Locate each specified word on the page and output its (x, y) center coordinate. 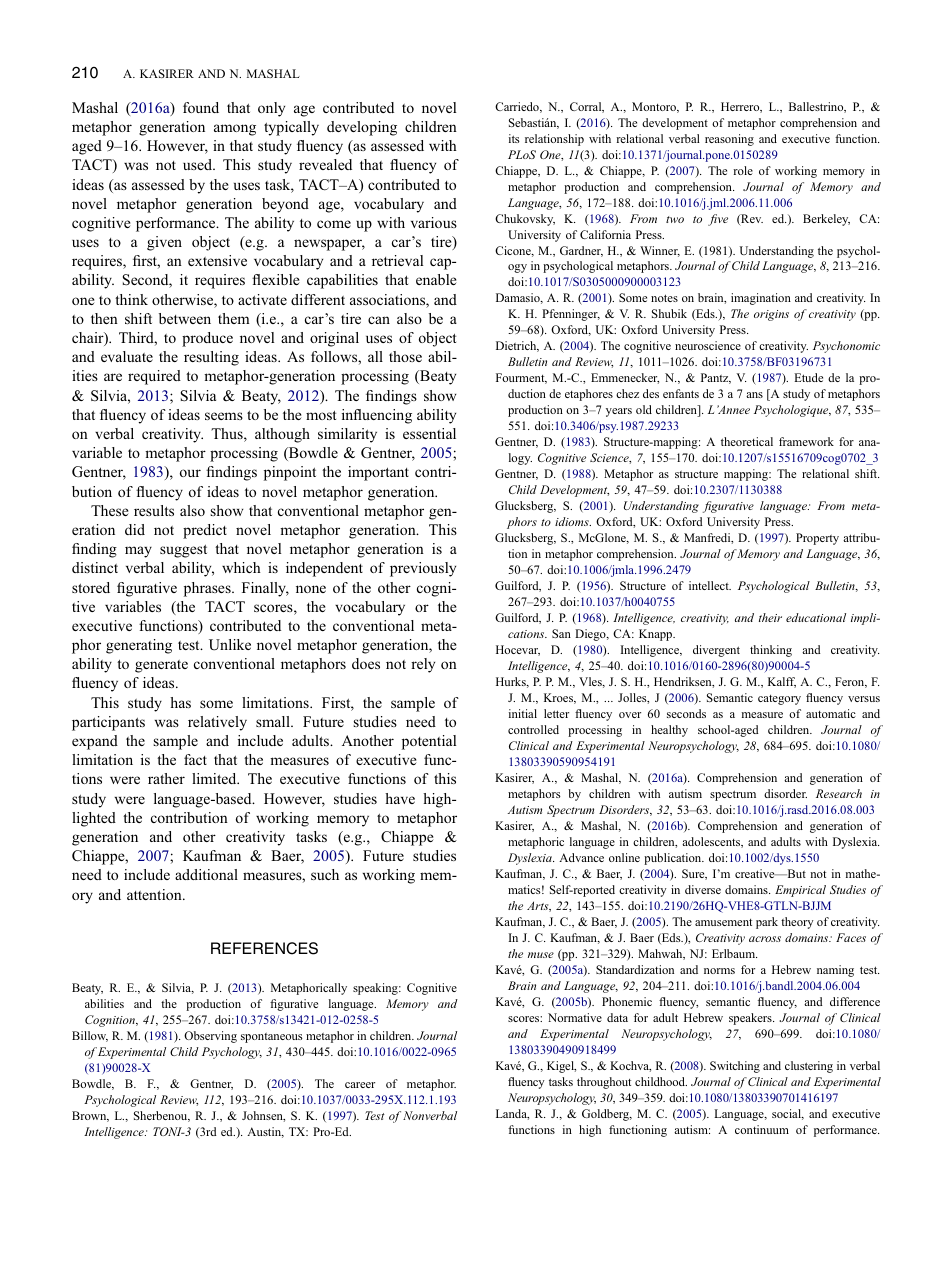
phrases (208, 589)
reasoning (729, 140)
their (770, 617)
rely (423, 665)
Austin (265, 1132)
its (514, 138)
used (199, 164)
